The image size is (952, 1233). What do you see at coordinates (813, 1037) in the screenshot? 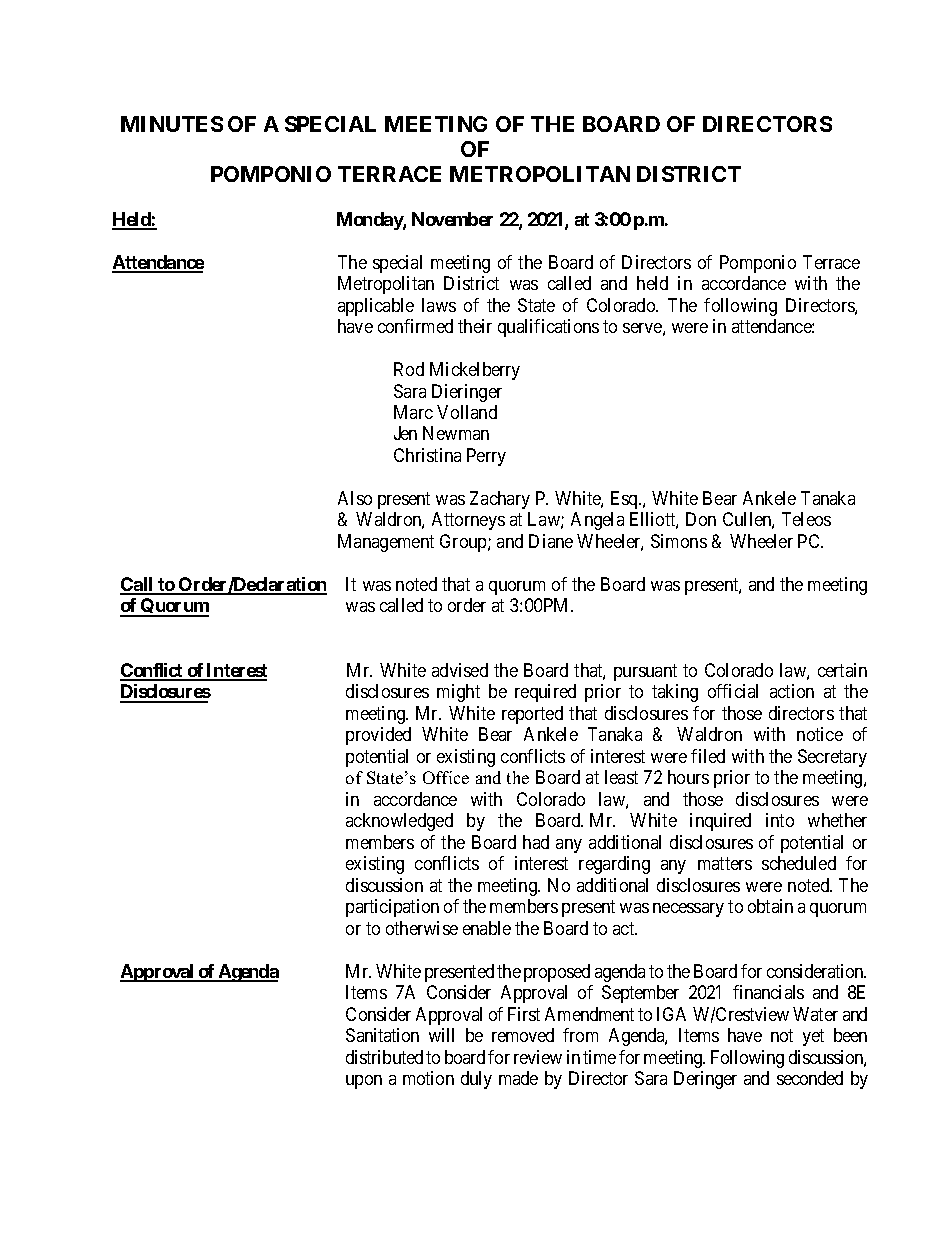
I see `yet` at bounding box center [813, 1037].
